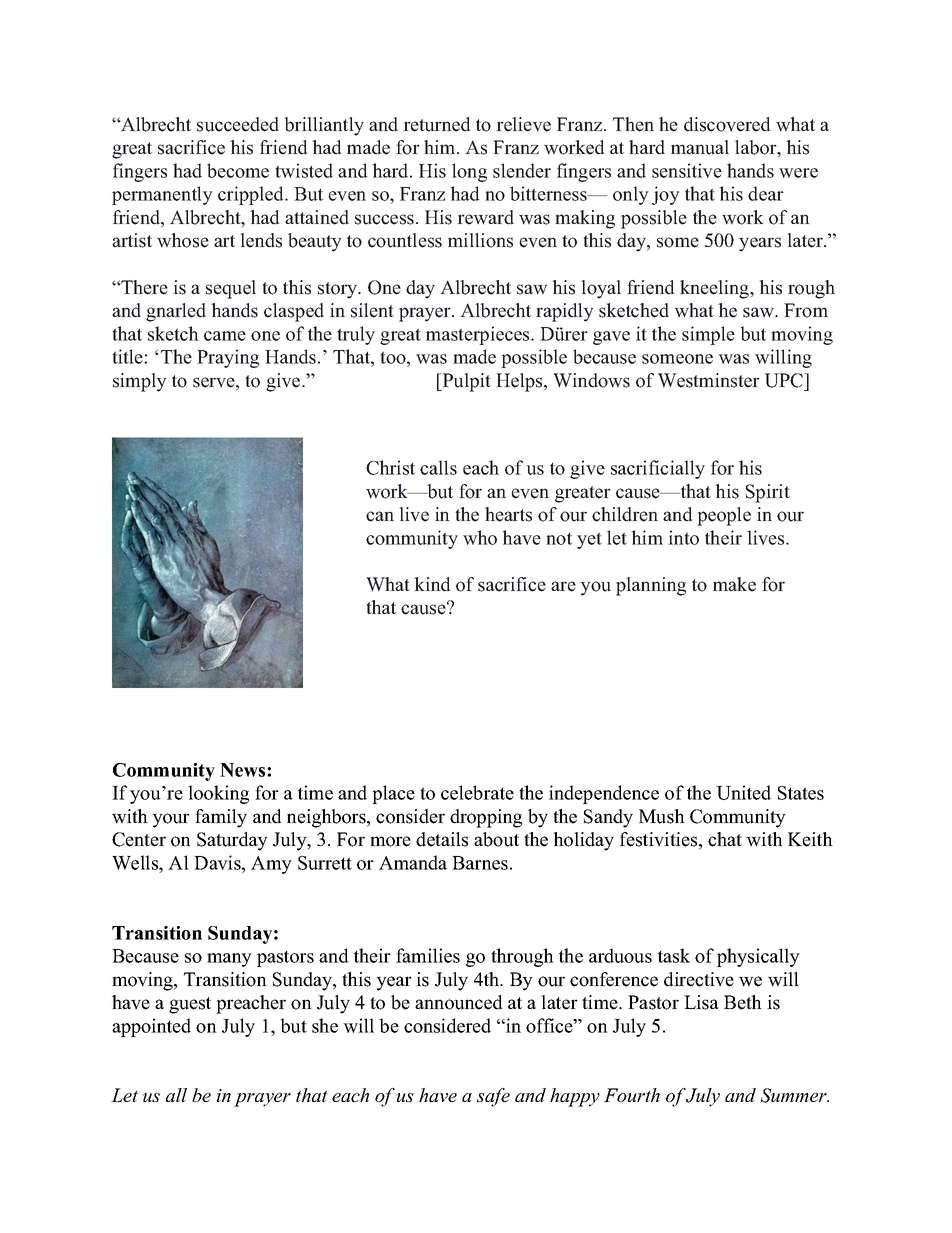 This screenshot has width=952, height=1233. I want to click on manual, so click(700, 147).
